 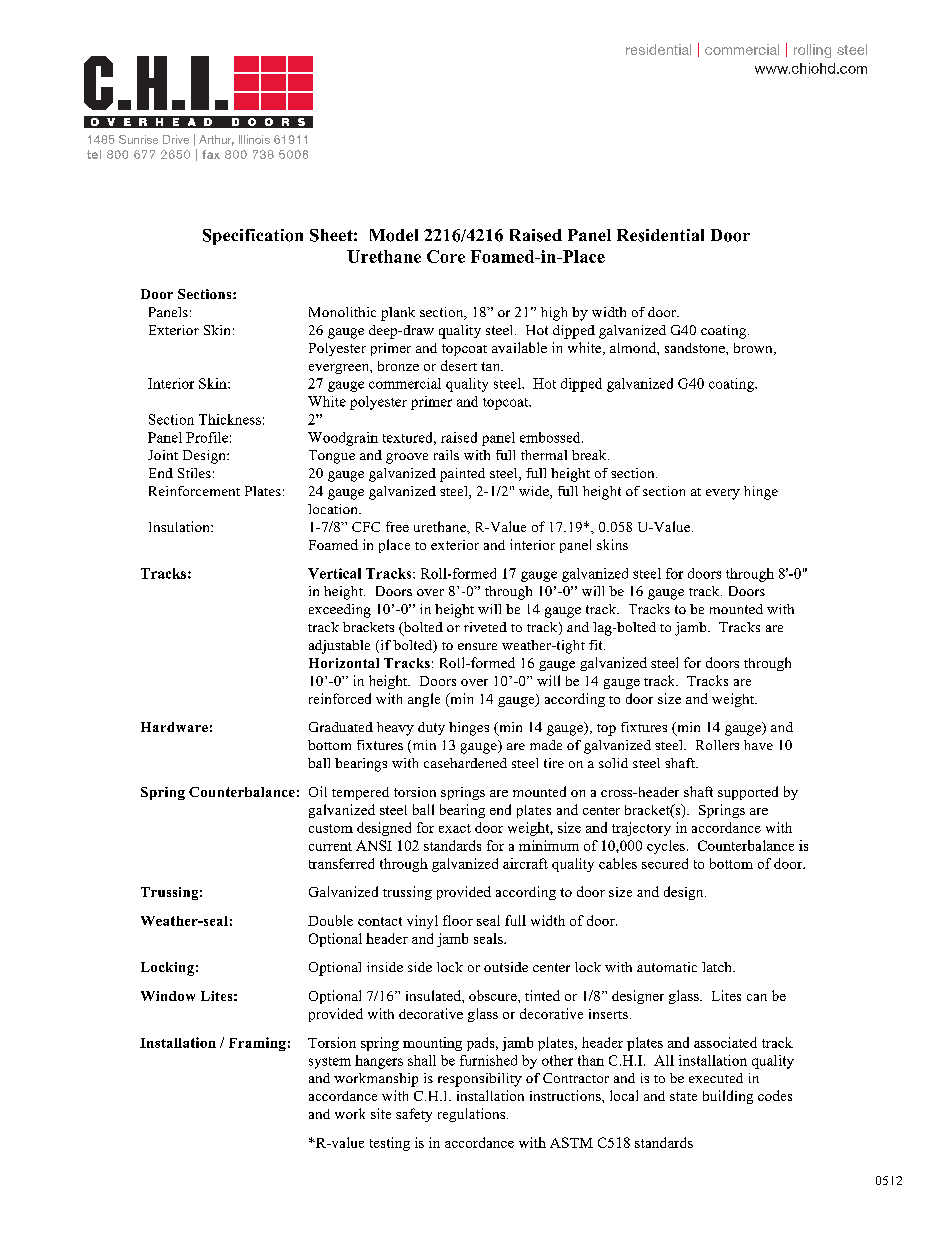 I want to click on exact, so click(x=455, y=828).
